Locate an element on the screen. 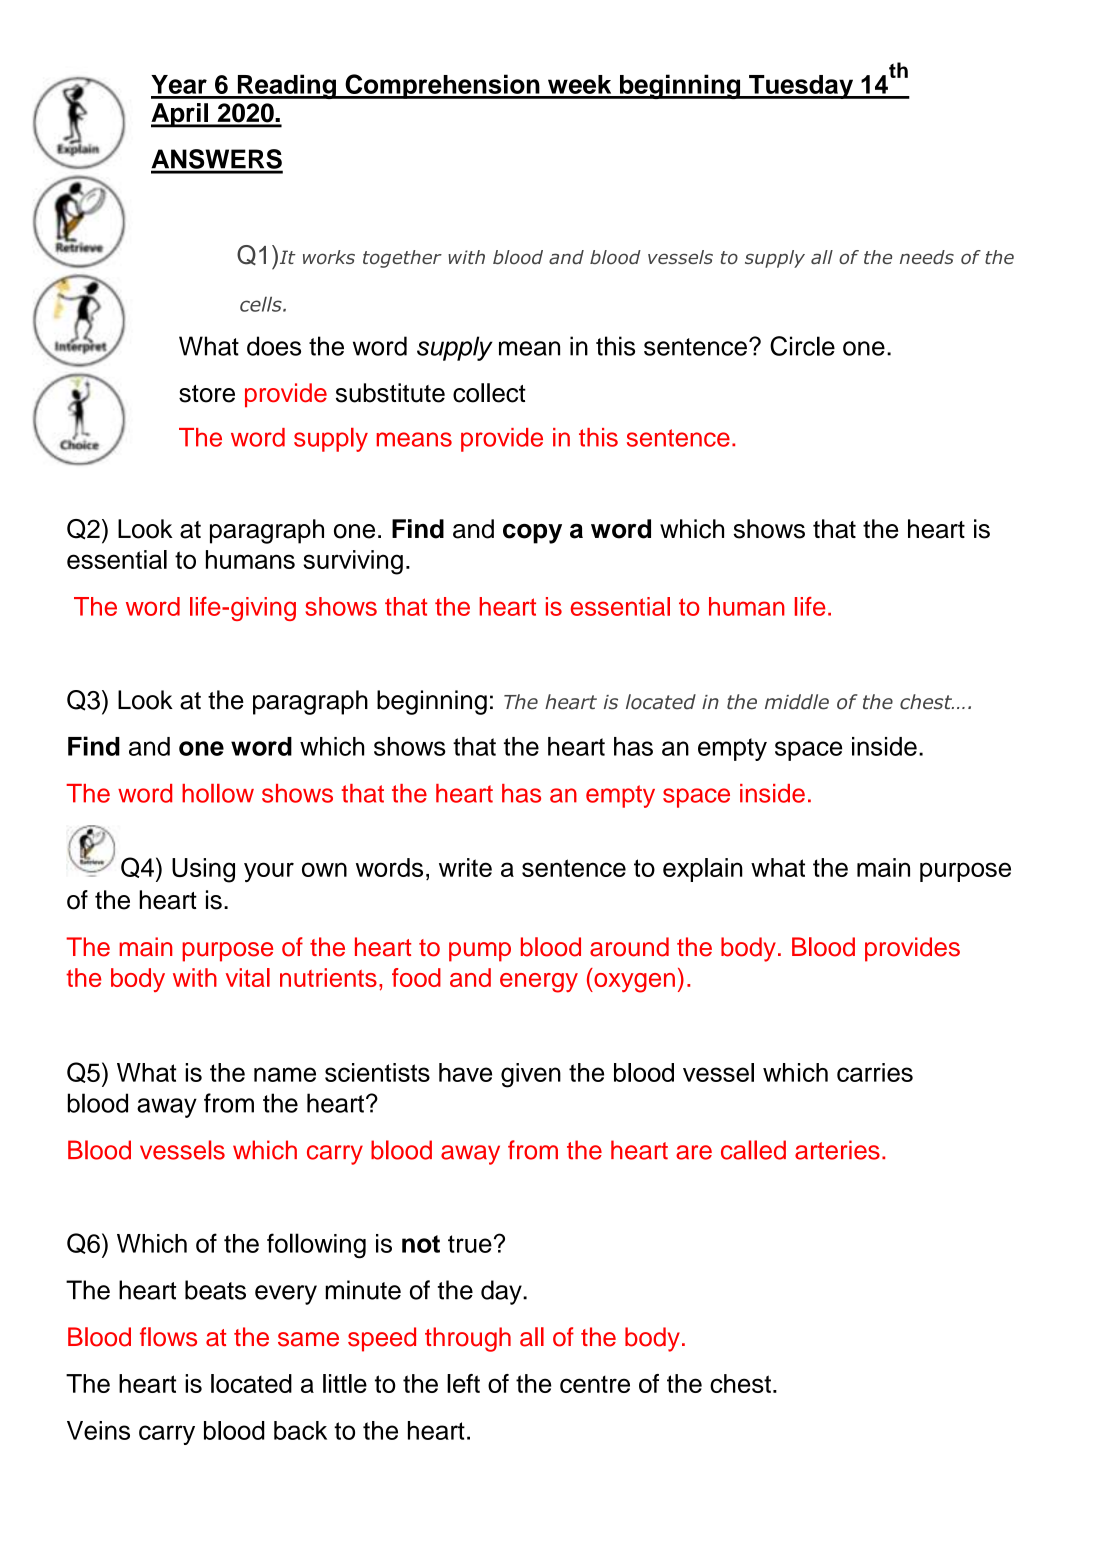 This screenshot has width=1096, height=1551. copy is located at coordinates (532, 534).
